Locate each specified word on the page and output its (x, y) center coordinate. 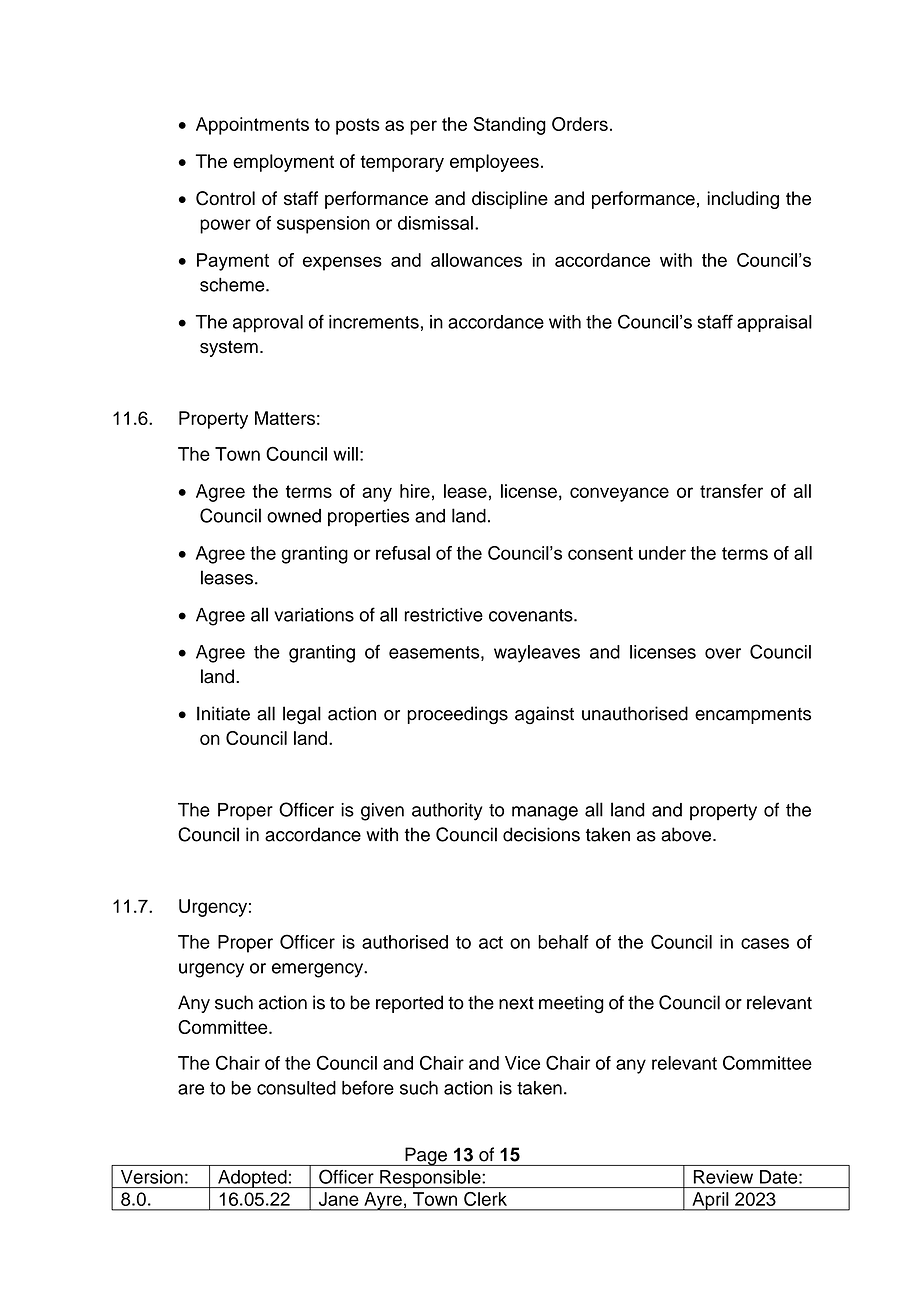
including (743, 200)
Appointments (252, 126)
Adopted (252, 1179)
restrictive (443, 615)
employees (494, 163)
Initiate (223, 713)
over (723, 653)
